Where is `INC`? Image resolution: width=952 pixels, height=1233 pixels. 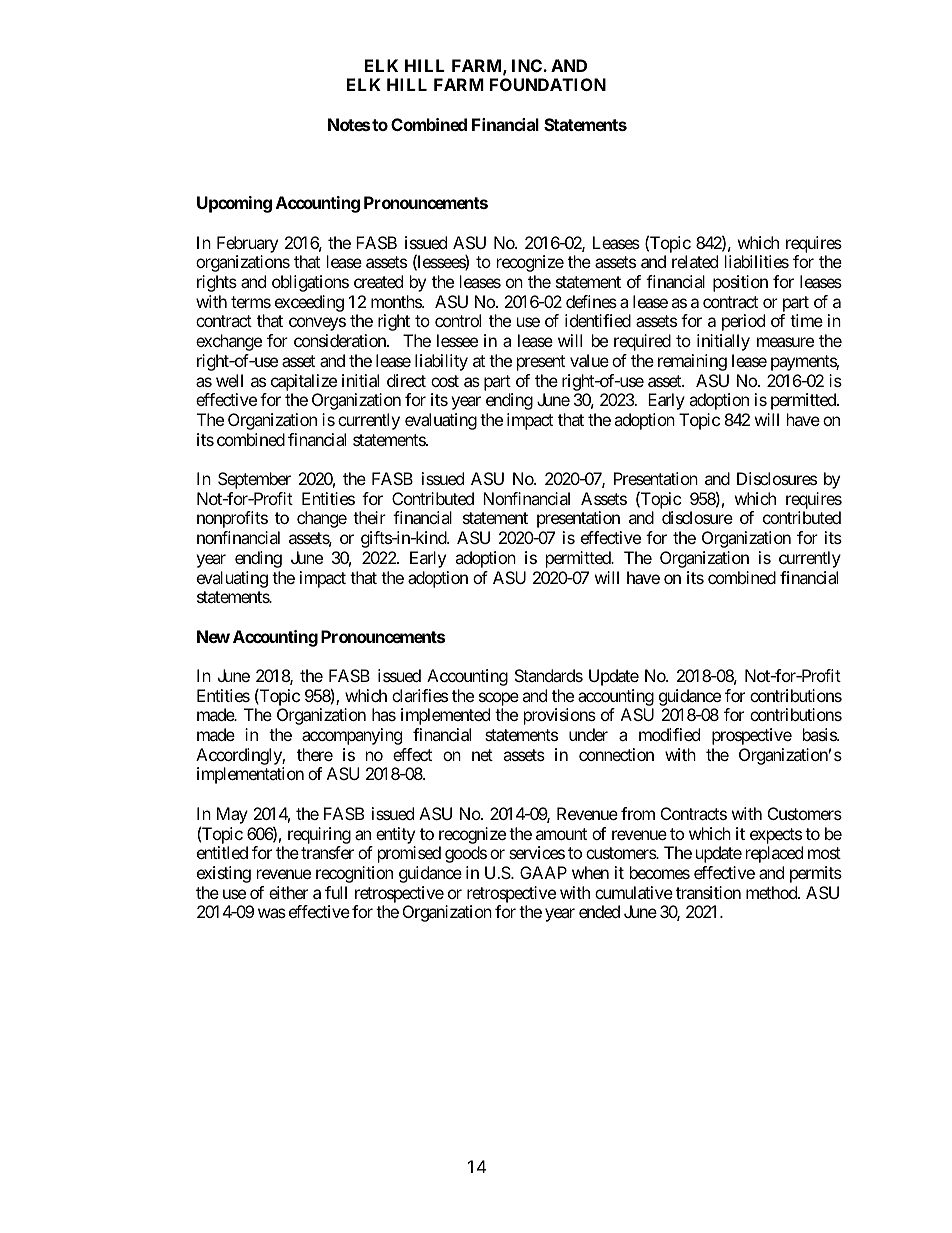 INC is located at coordinates (528, 65).
